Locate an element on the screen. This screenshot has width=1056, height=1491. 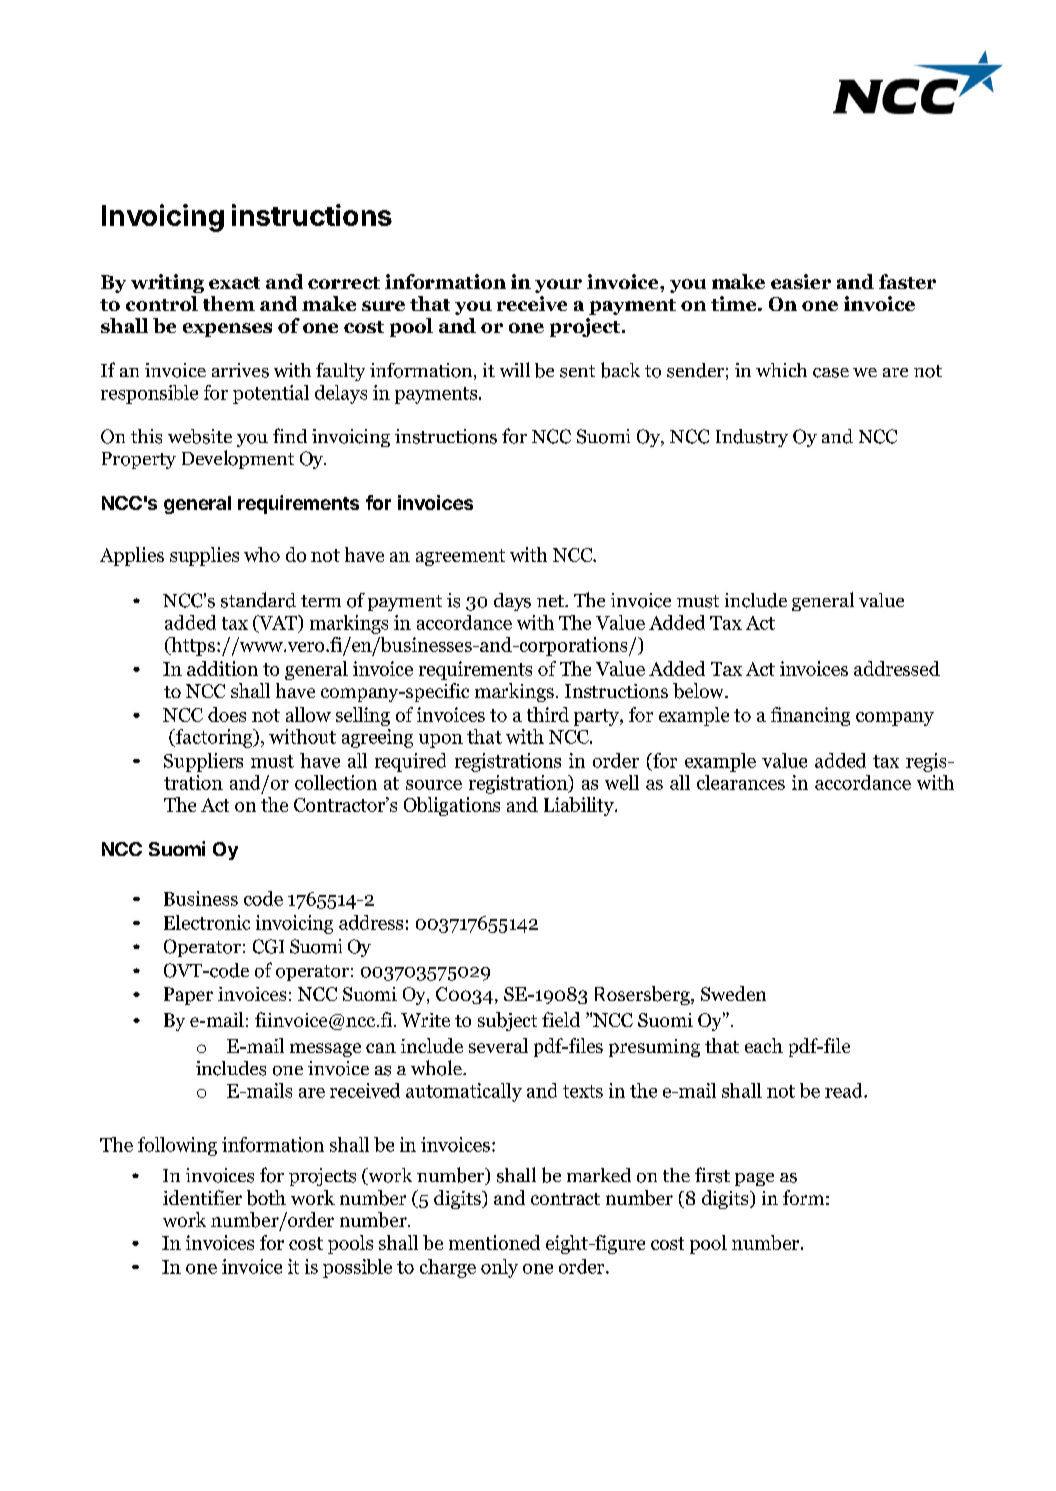
Industry is located at coordinates (752, 438).
